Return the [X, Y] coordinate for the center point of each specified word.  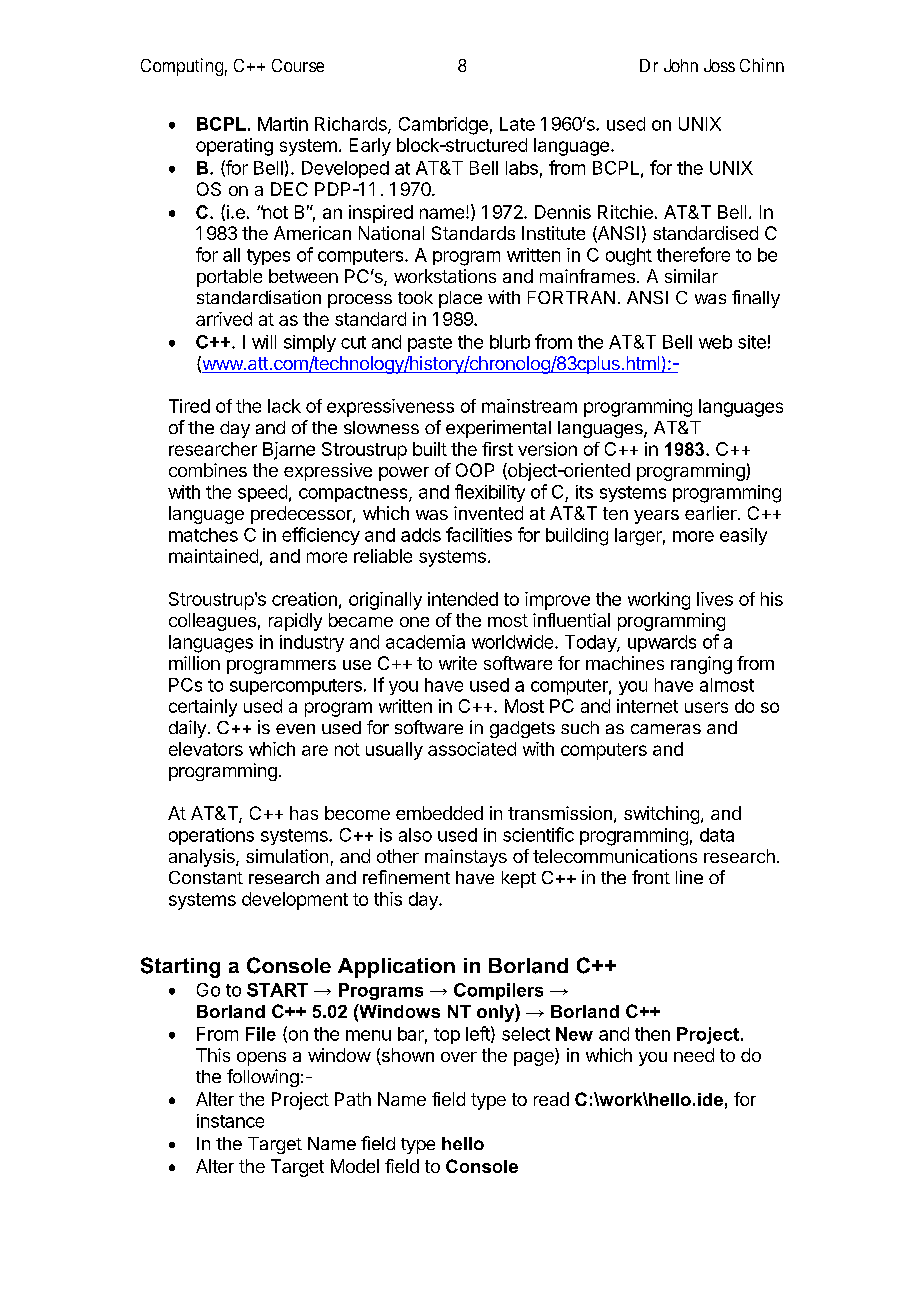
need [694, 1055]
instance [230, 1121]
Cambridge [443, 126]
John [681, 65]
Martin [283, 124]
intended [463, 599]
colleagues [212, 622]
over [459, 1057]
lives [715, 599]
